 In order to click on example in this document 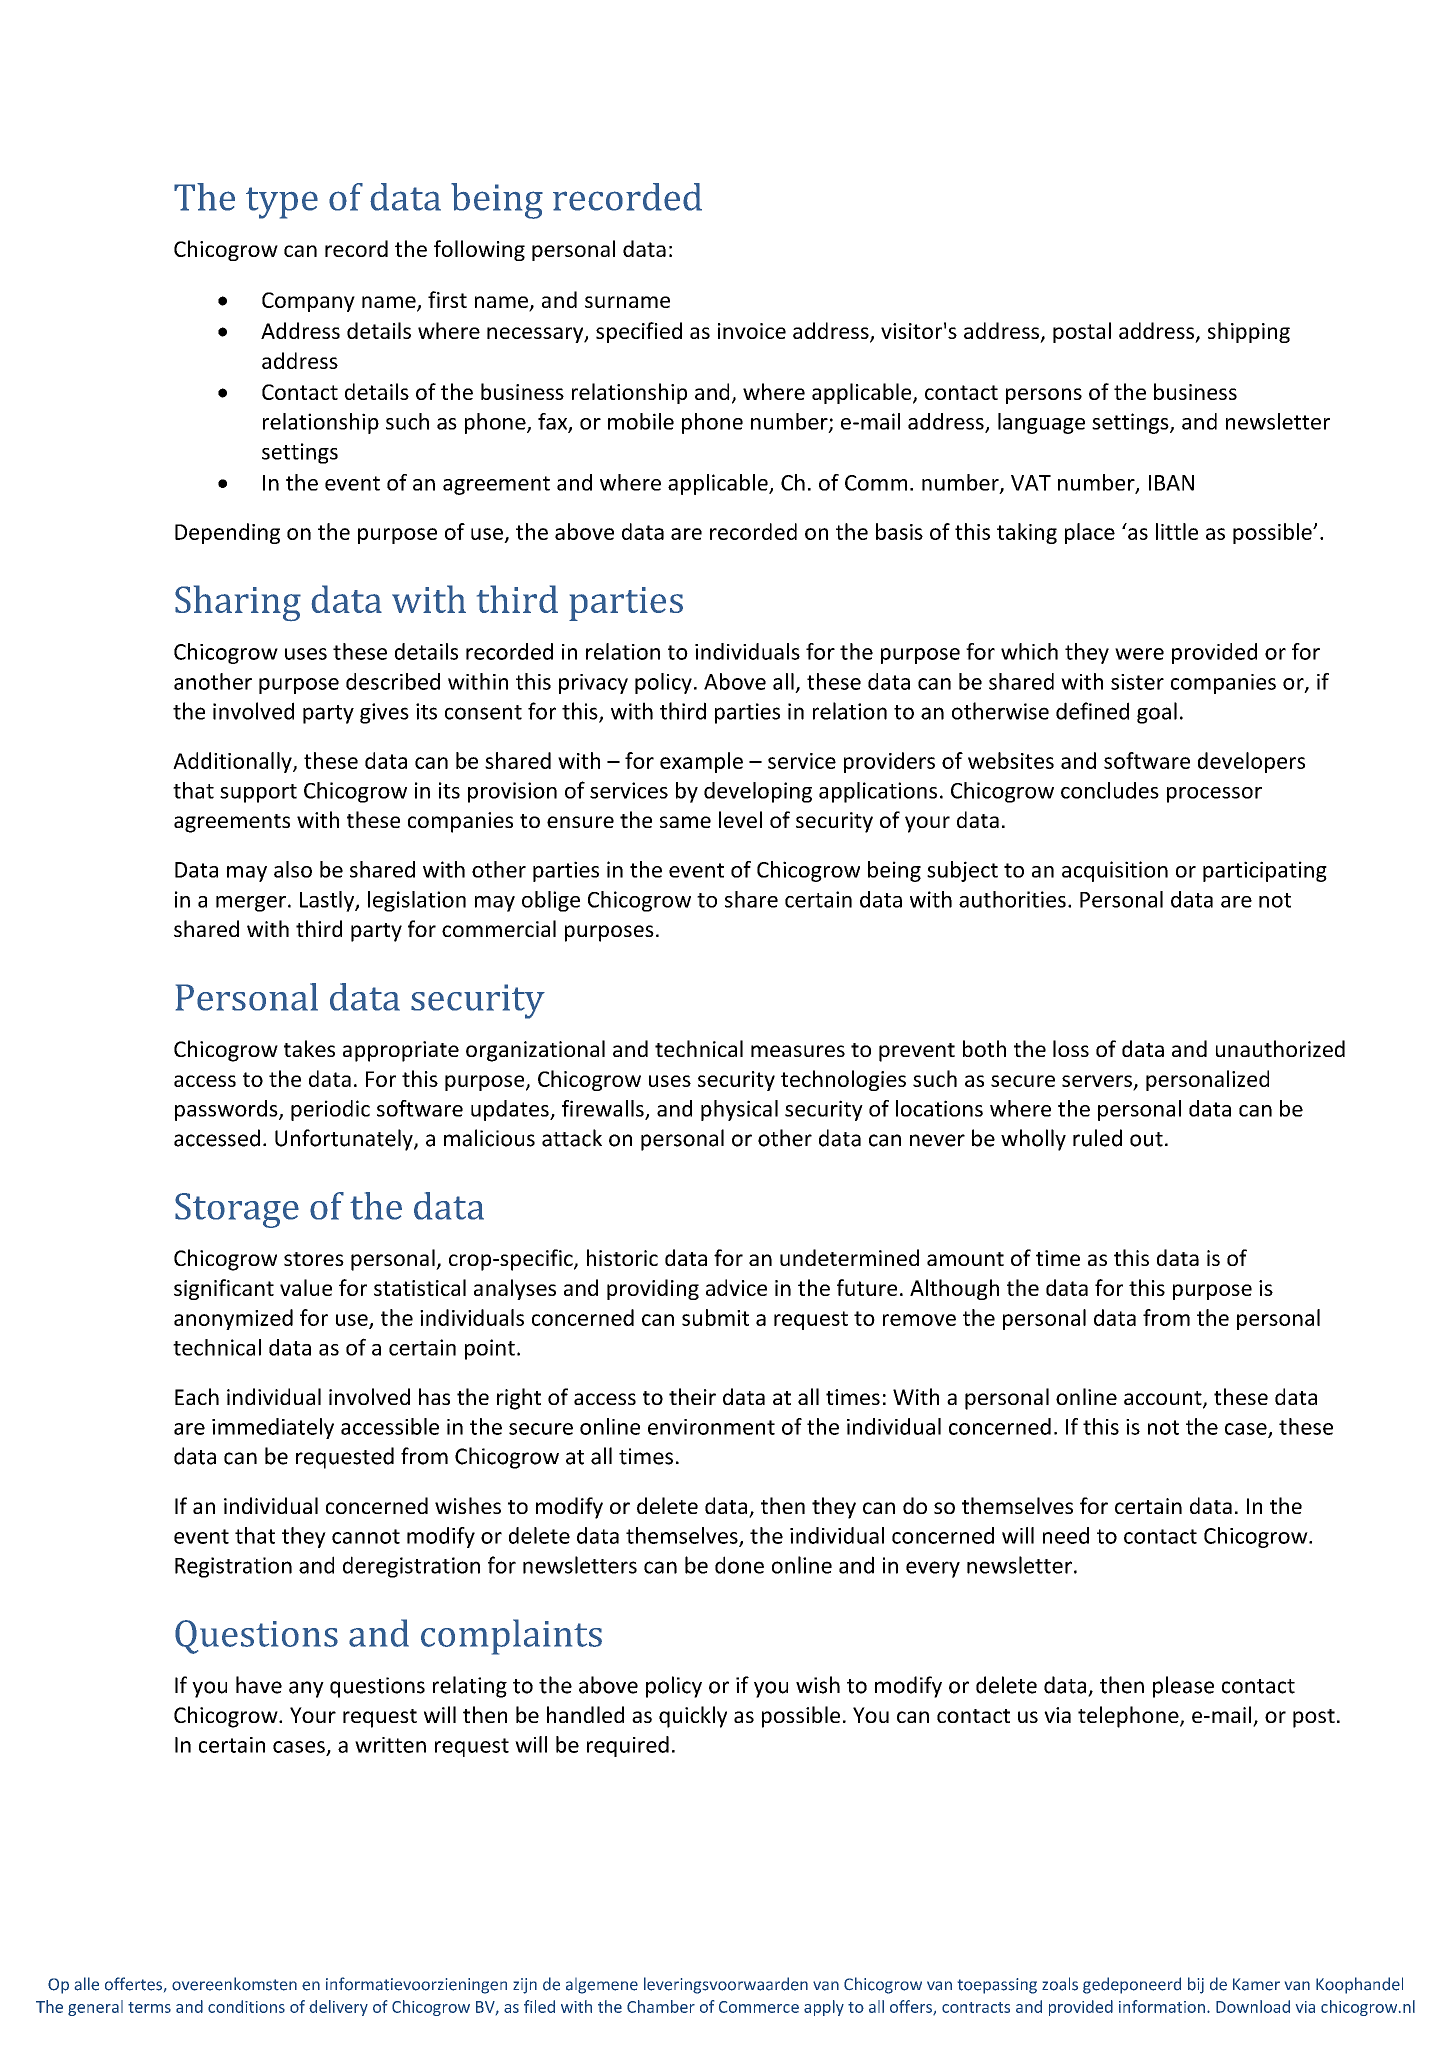, I will do `click(701, 762)`.
